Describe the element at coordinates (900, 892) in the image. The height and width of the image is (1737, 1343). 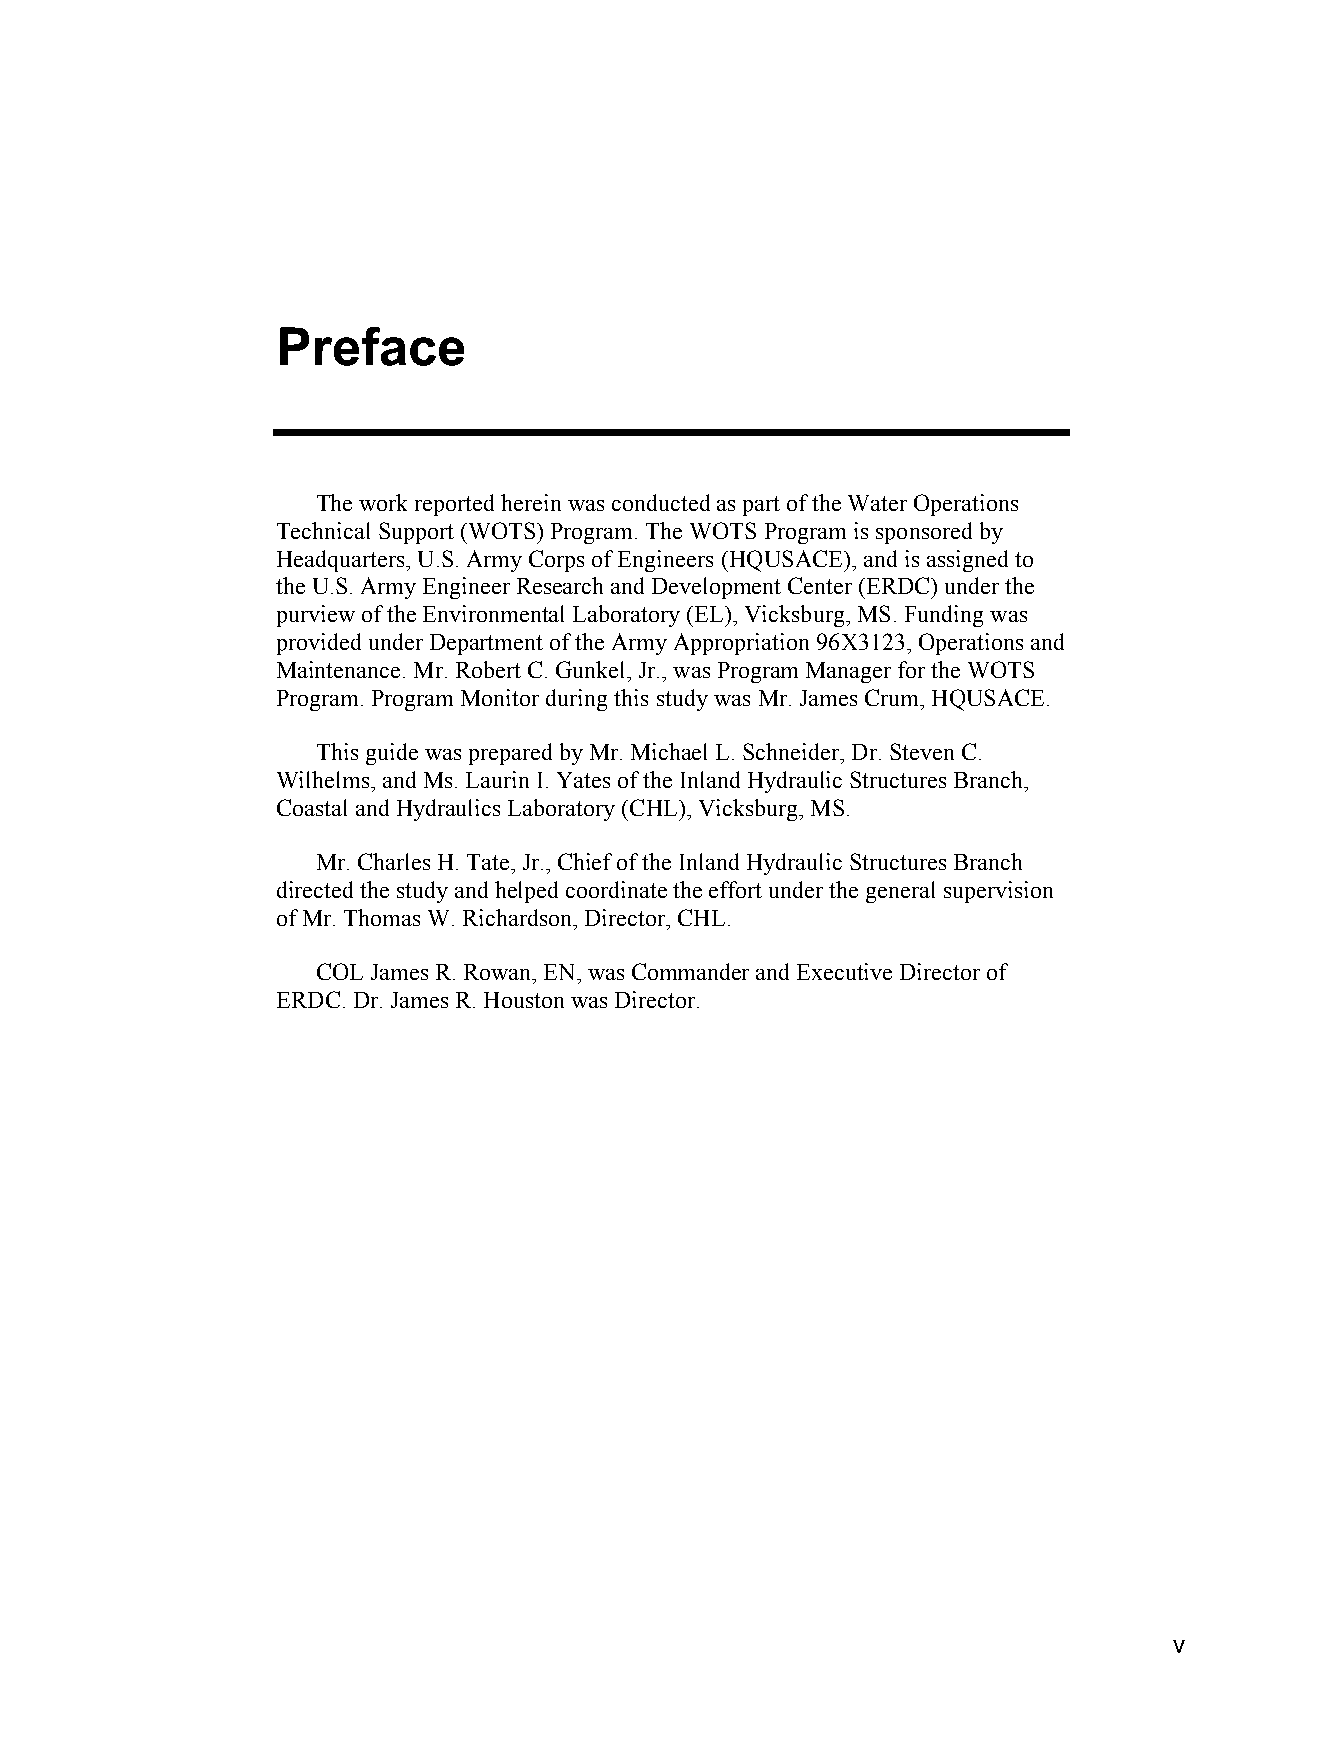
I see `general` at that location.
